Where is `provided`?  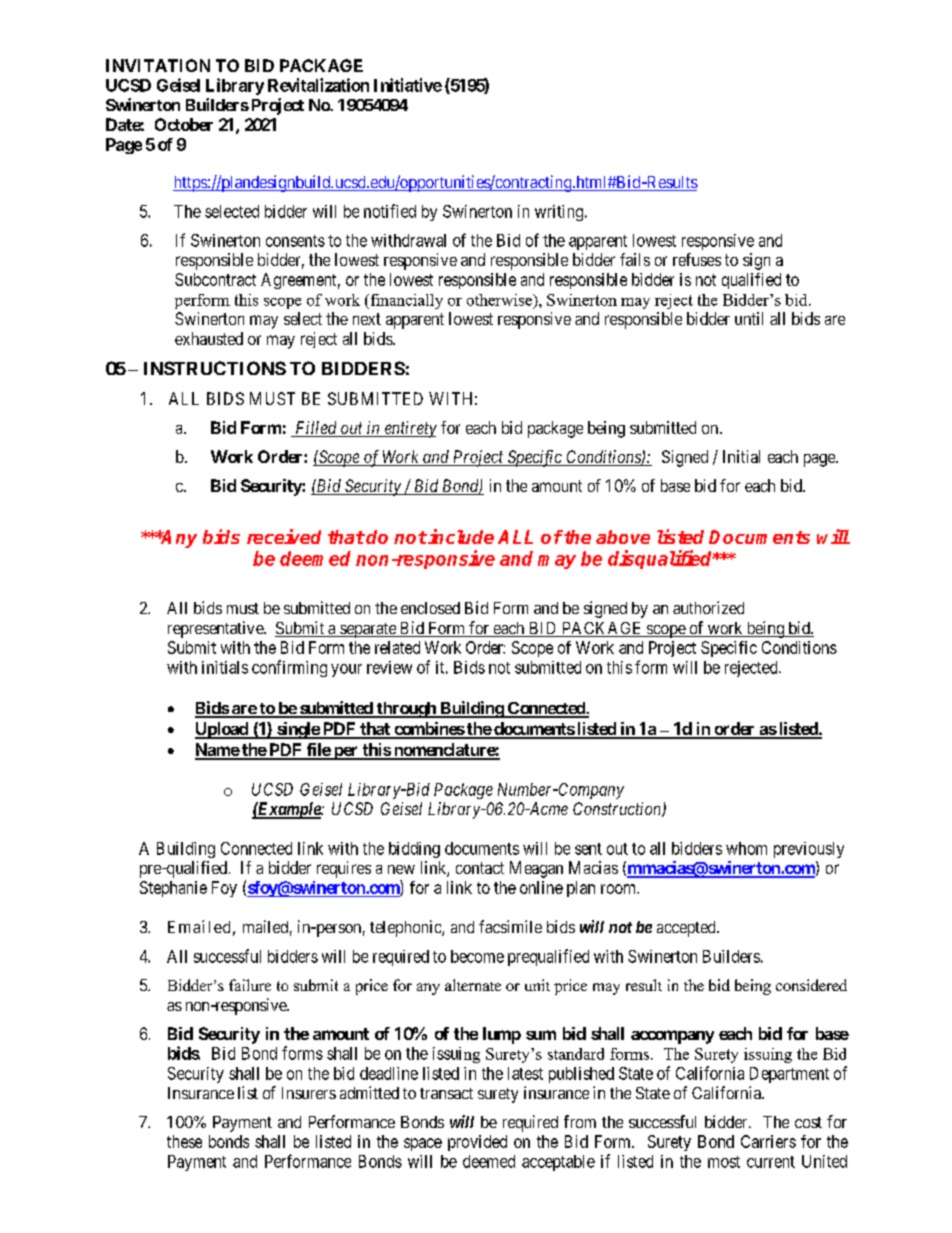 provided is located at coordinates (477, 1143).
